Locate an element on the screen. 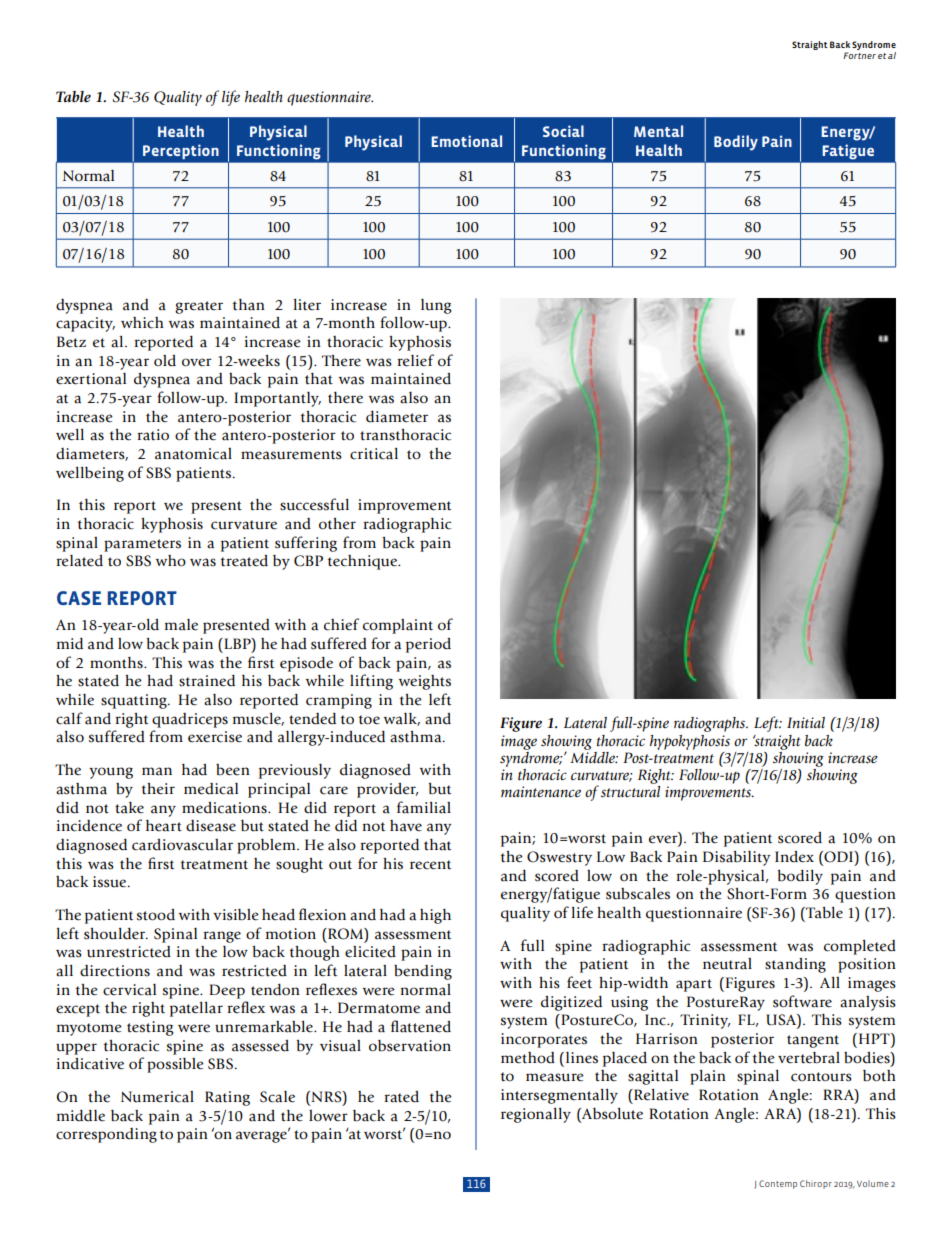  regionally is located at coordinates (536, 1115).
